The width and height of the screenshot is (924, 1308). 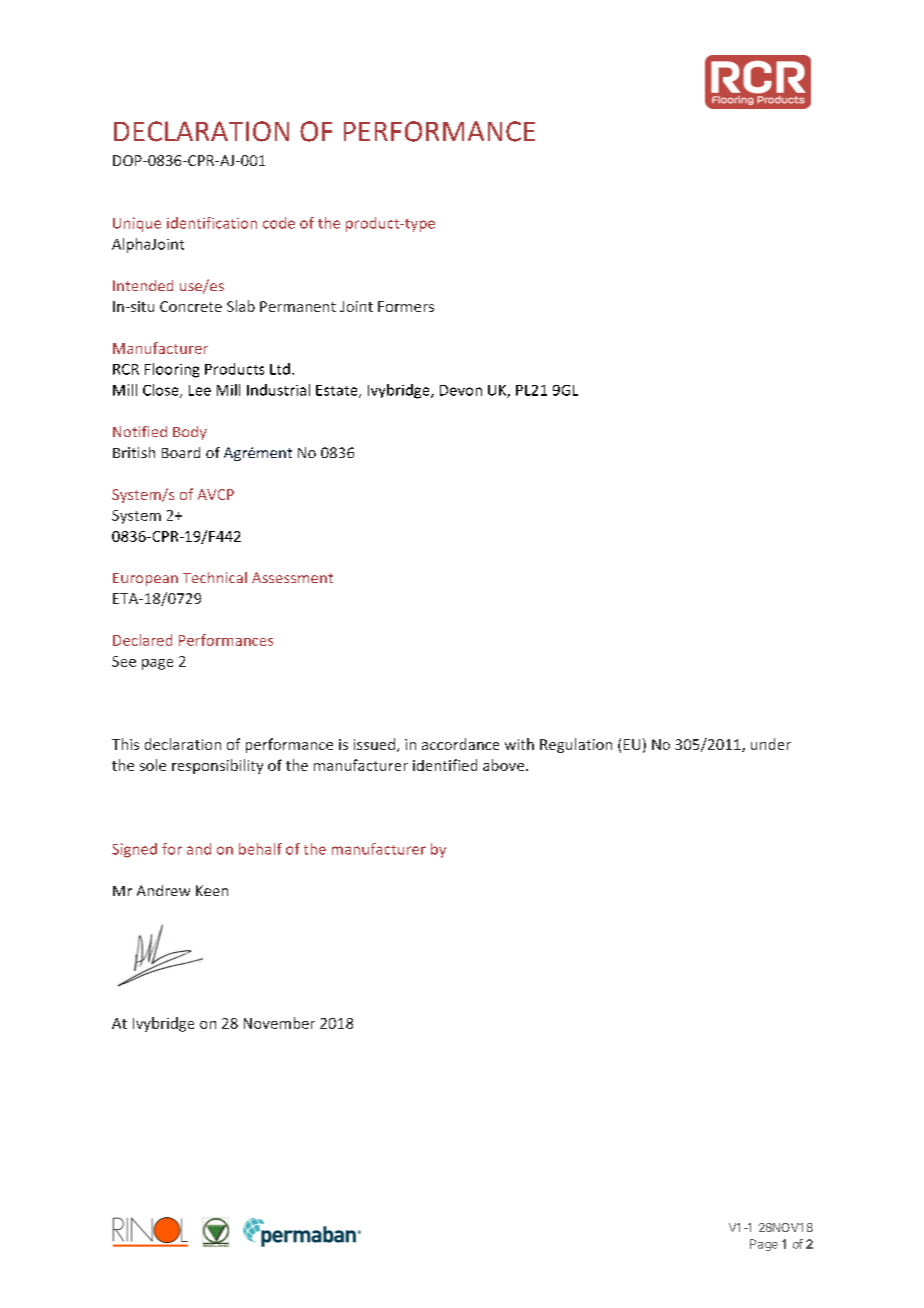 What do you see at coordinates (212, 890) in the screenshot?
I see `Keen` at bounding box center [212, 890].
